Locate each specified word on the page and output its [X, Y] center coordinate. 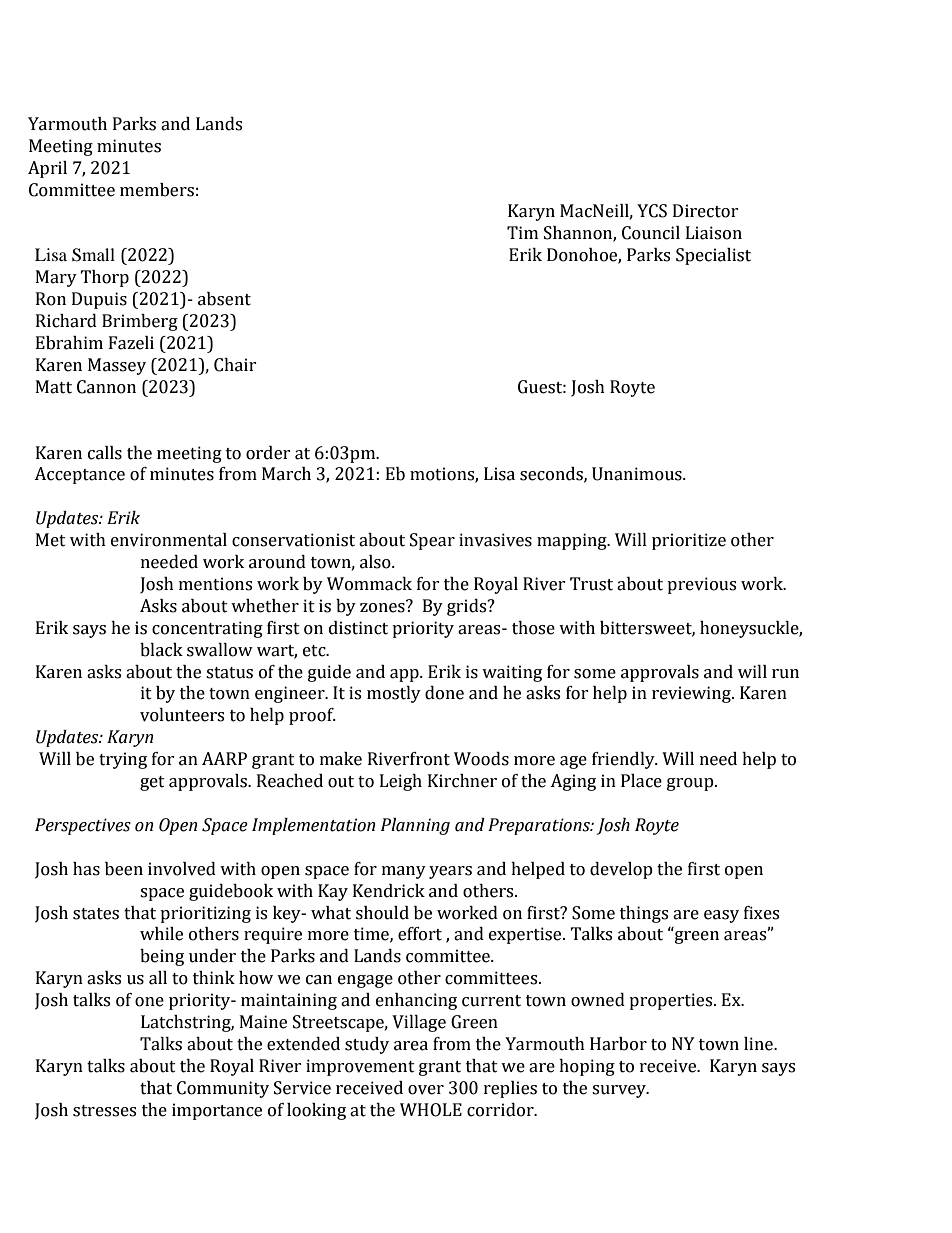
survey [620, 1091]
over [426, 1090]
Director [706, 211]
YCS [652, 211]
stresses [104, 1111]
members [157, 190]
